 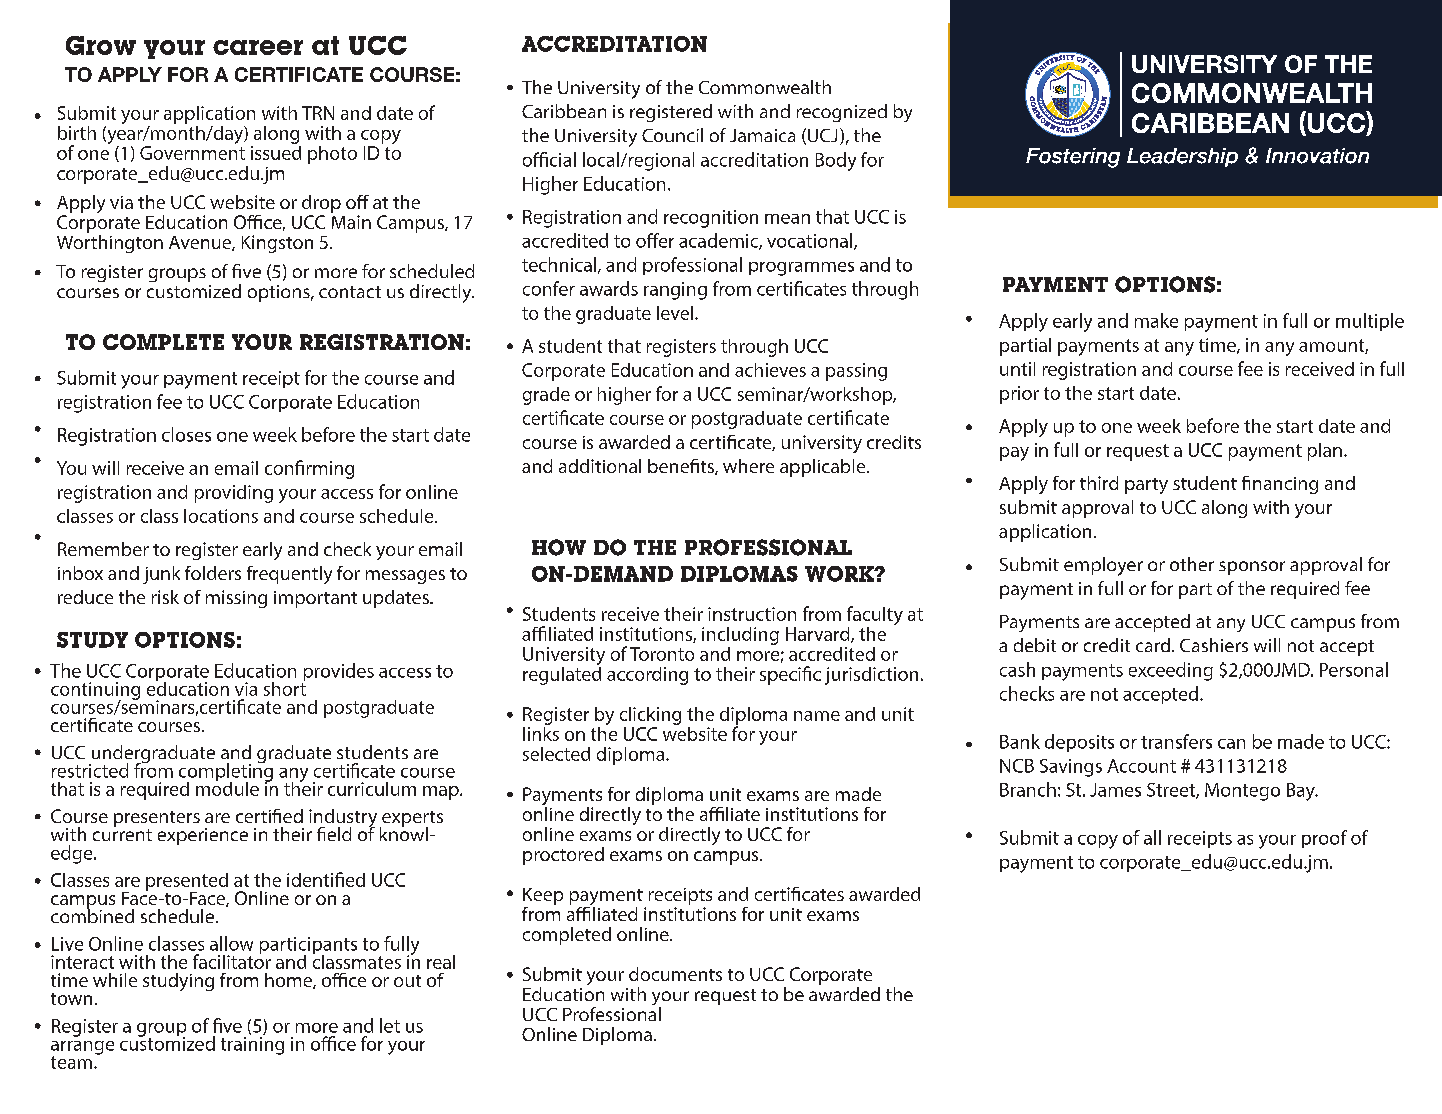 I want to click on Commonwealth, so click(x=765, y=87).
